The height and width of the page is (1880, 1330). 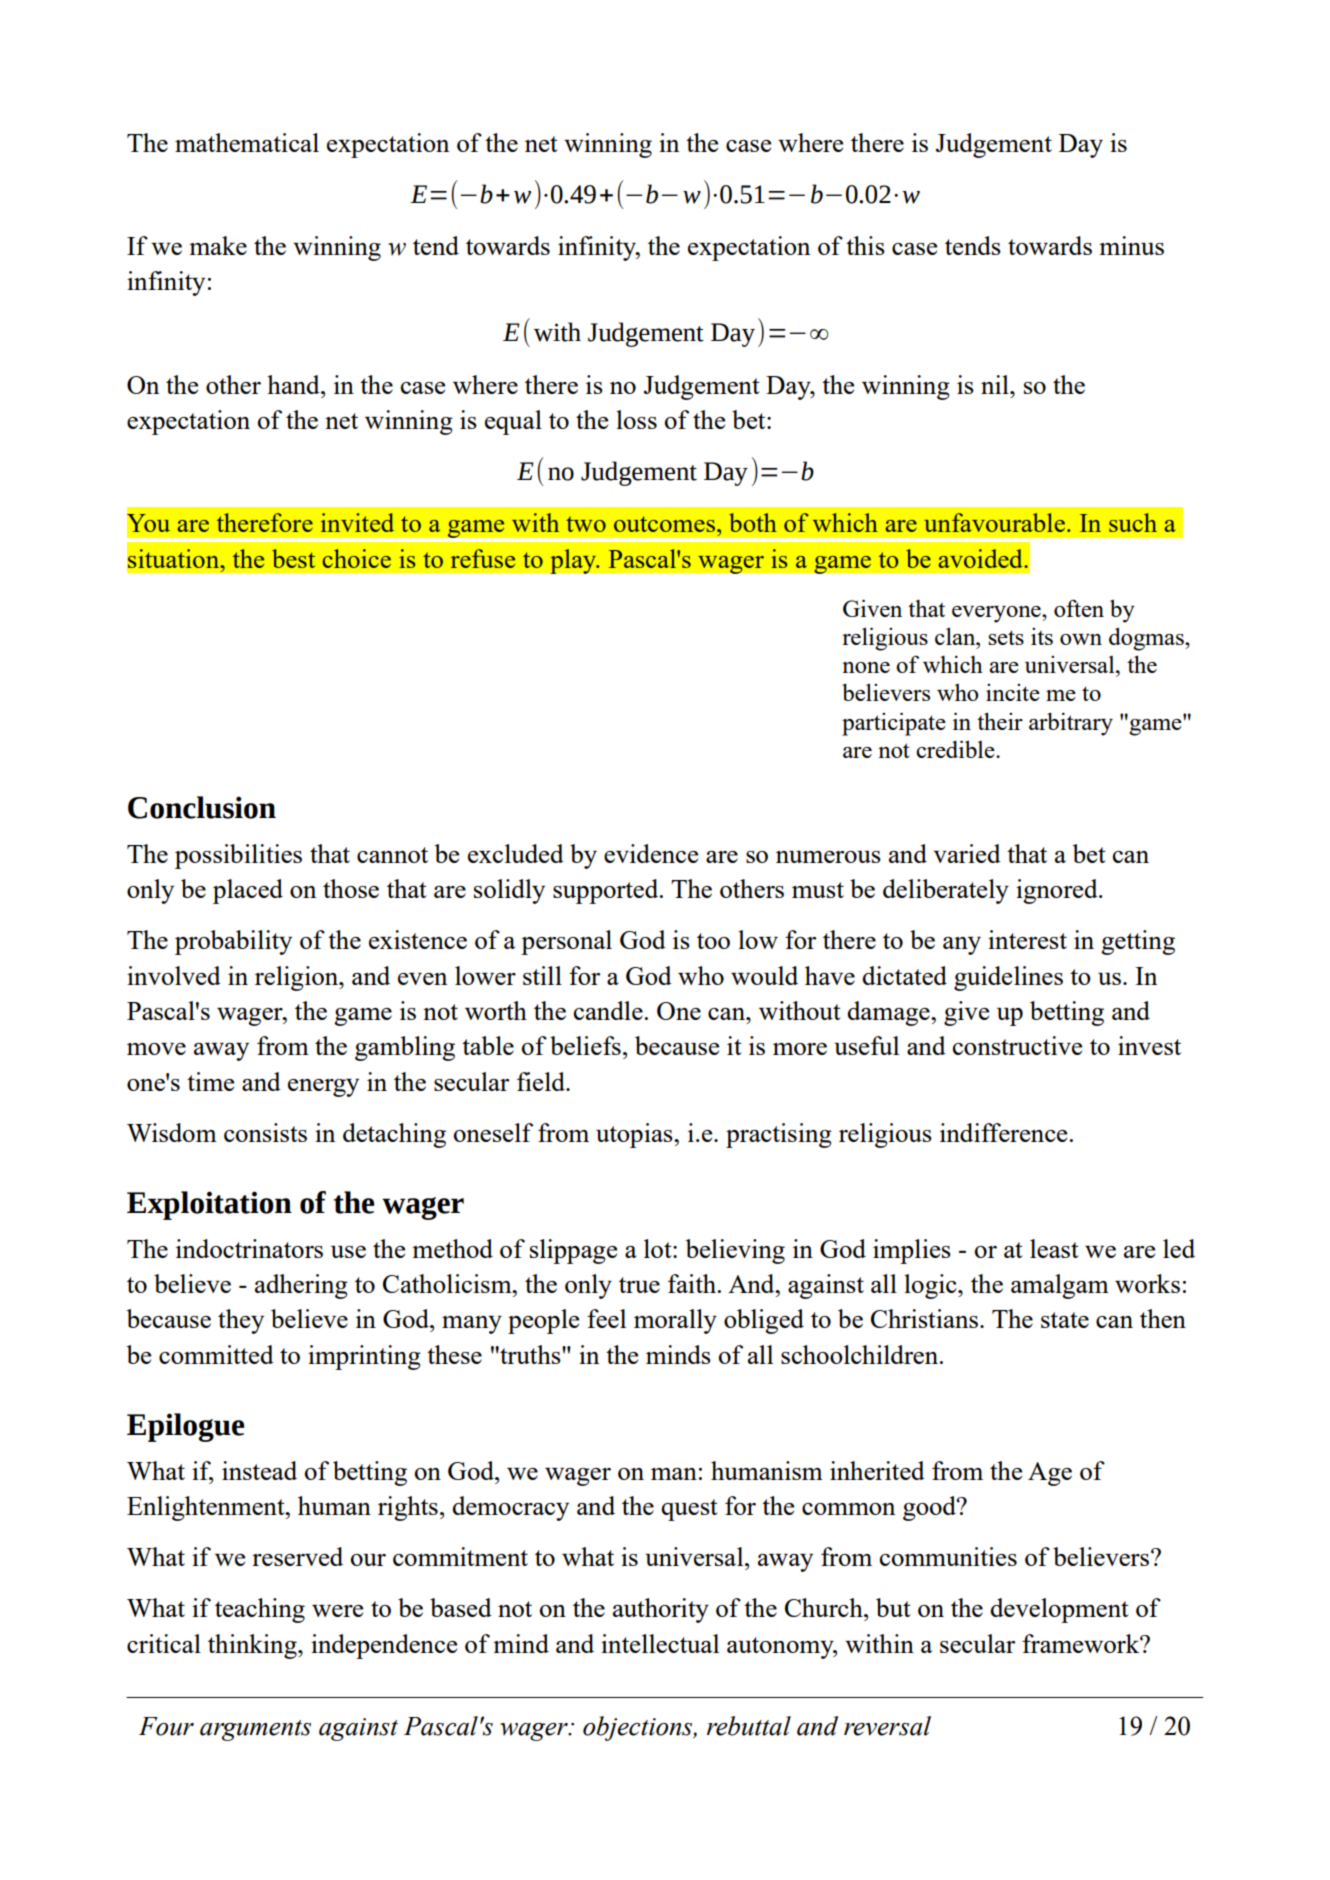 I want to click on least, so click(x=1054, y=1248).
